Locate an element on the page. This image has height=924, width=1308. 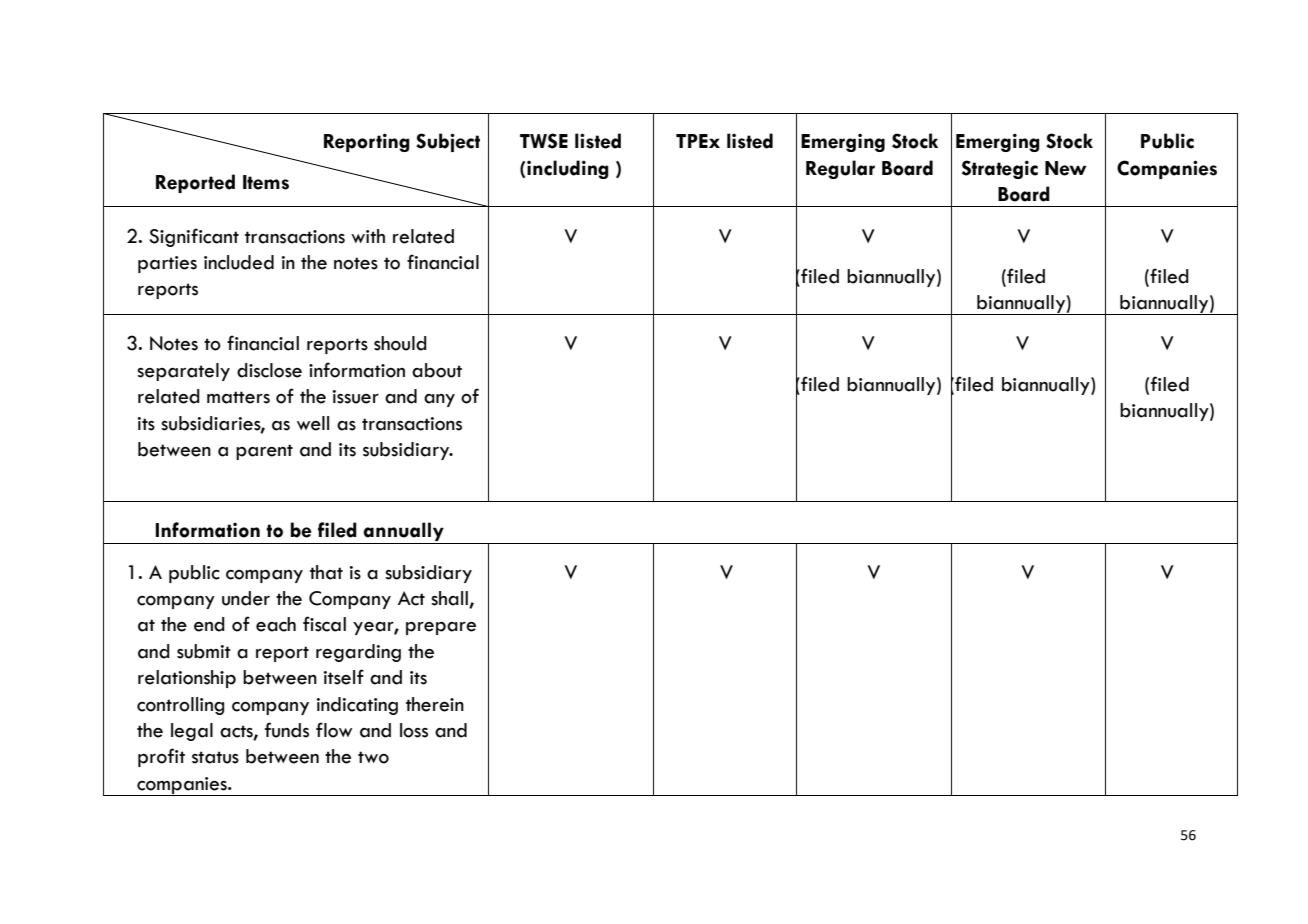
Strategic is located at coordinates (1000, 169).
